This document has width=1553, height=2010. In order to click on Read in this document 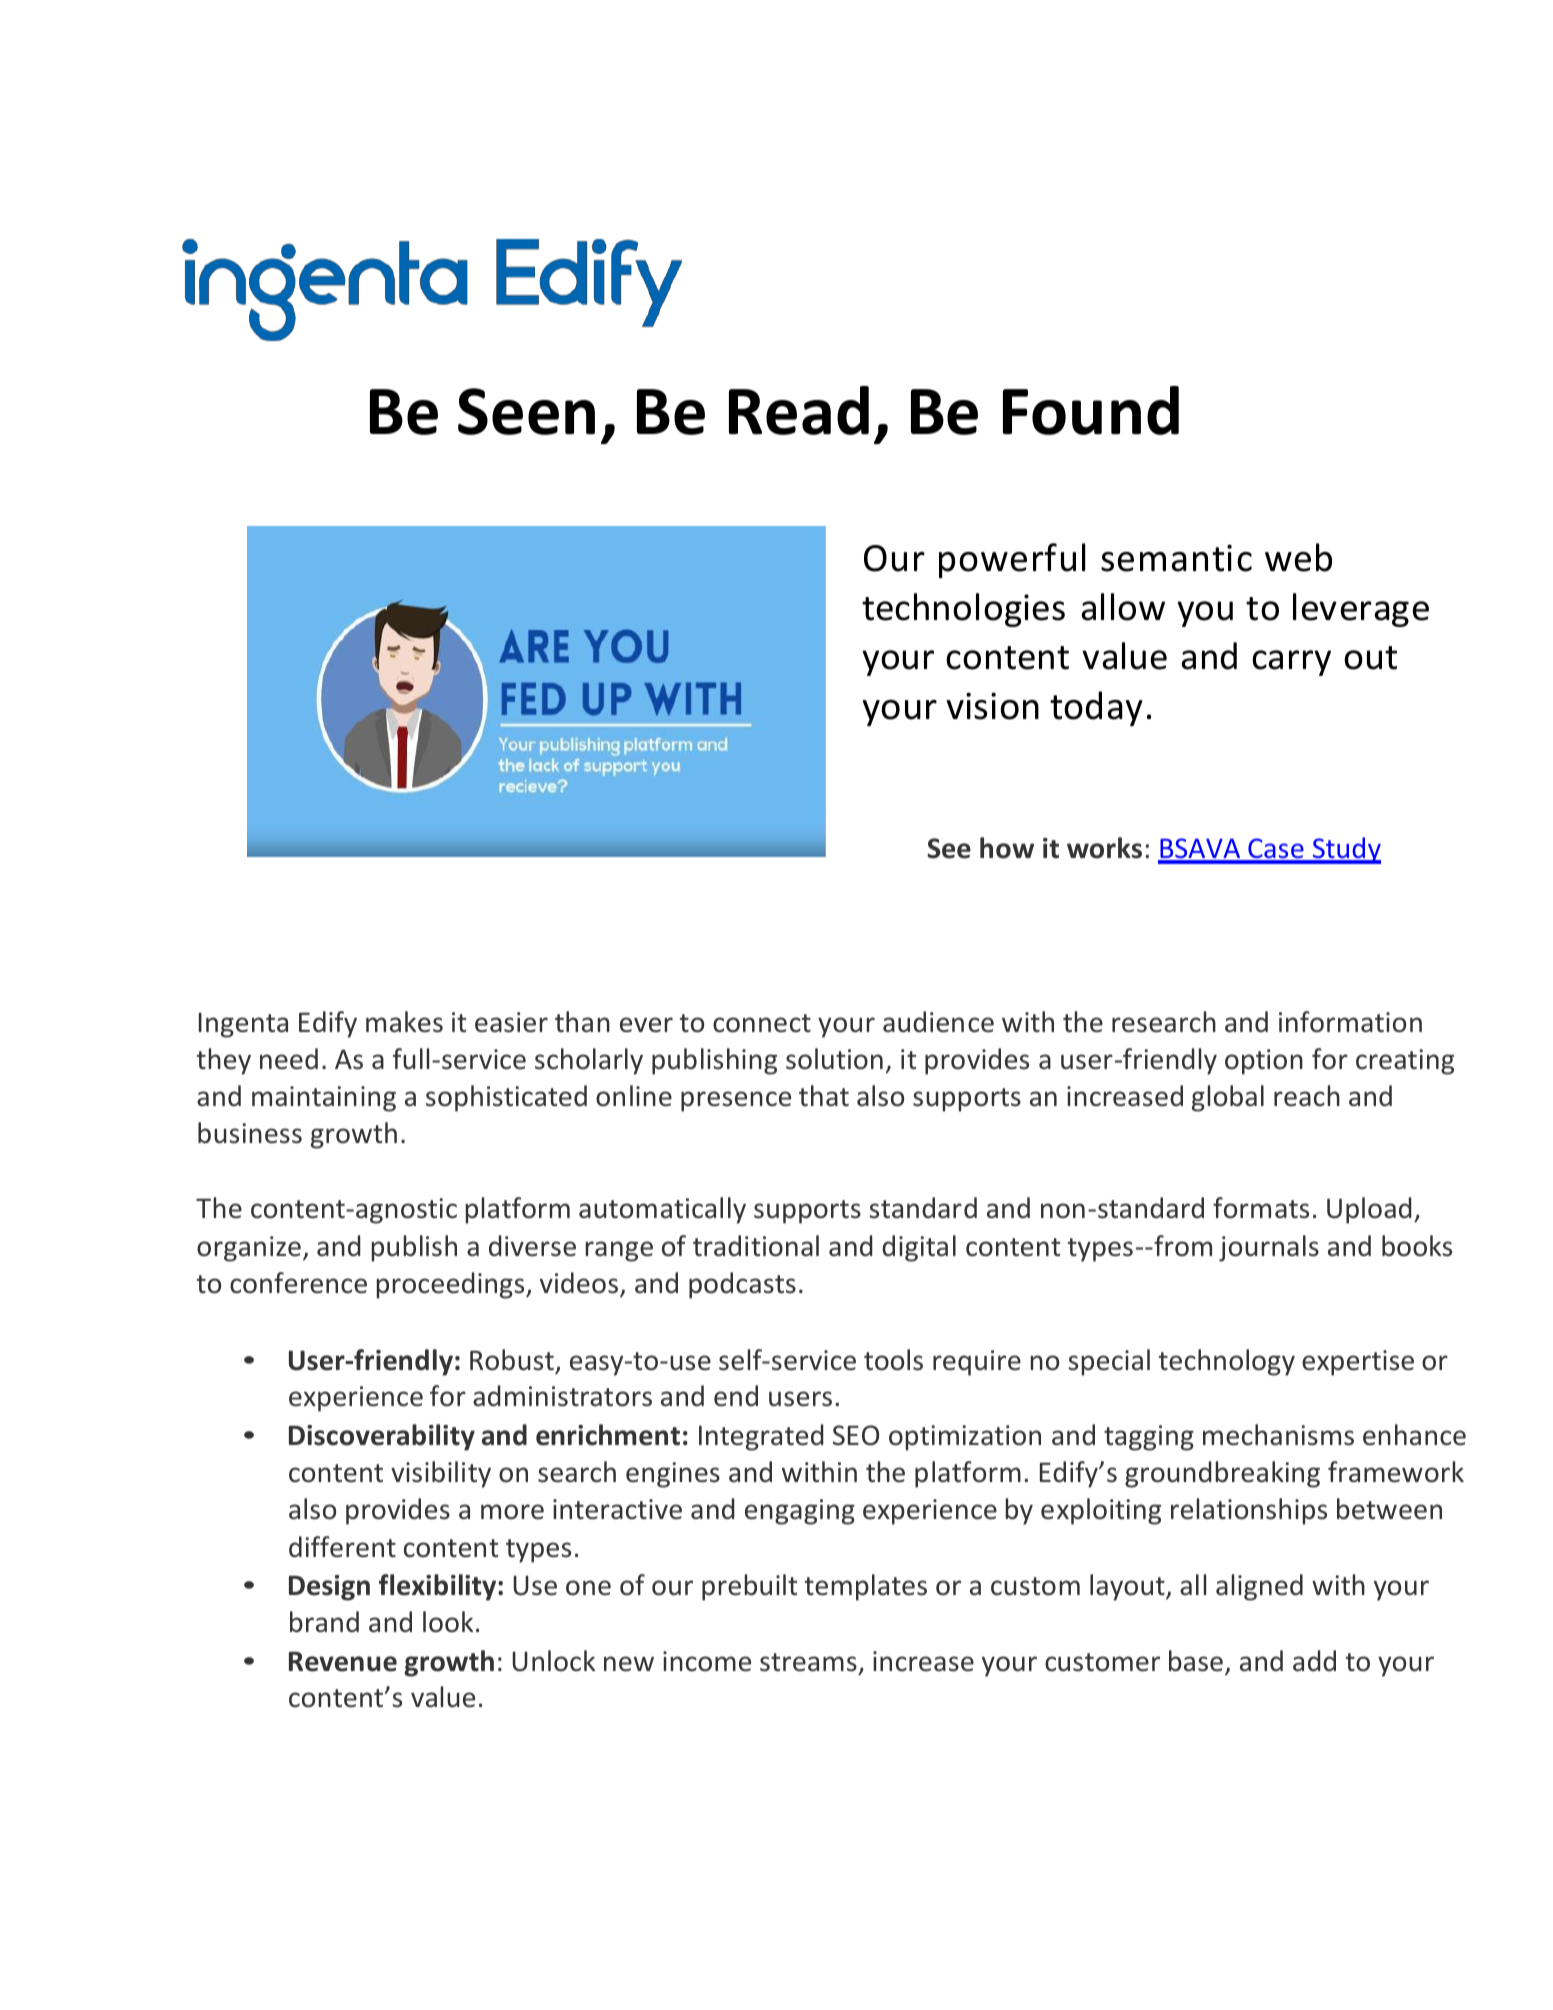, I will do `click(799, 410)`.
